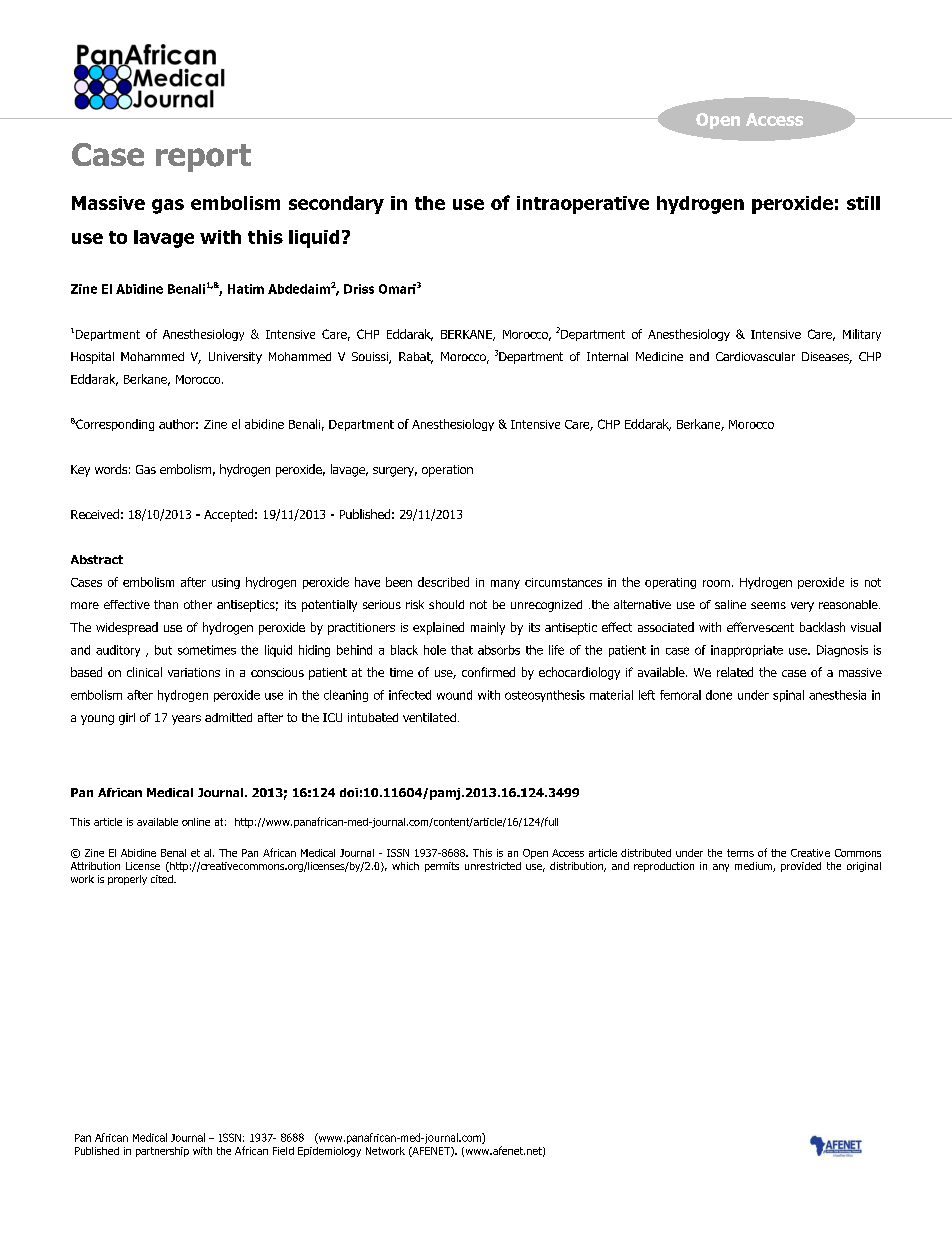 The image size is (952, 1233). Describe the element at coordinates (754, 867) in the image. I see `medium` at that location.
